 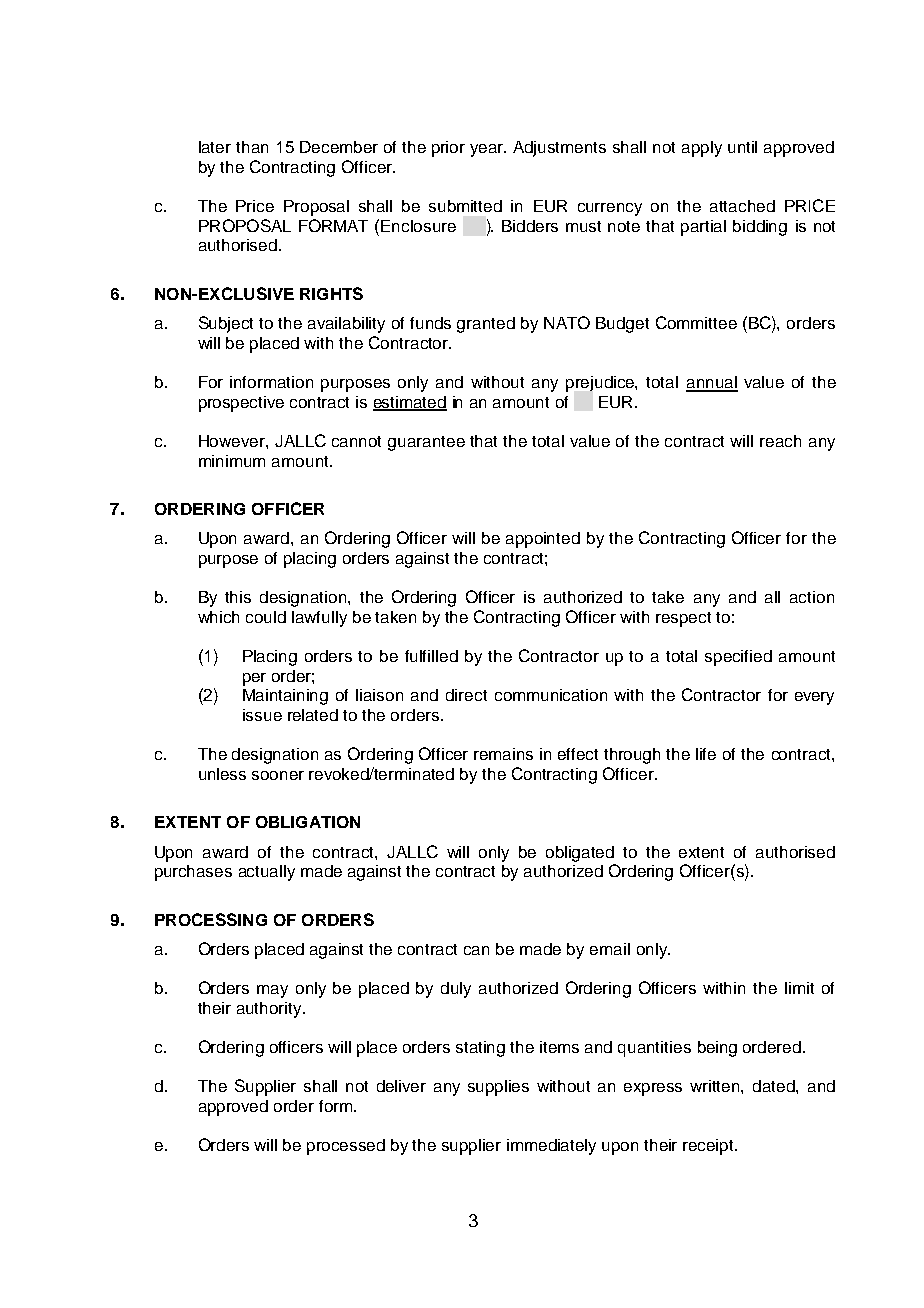 I want to click on year, so click(x=488, y=150).
